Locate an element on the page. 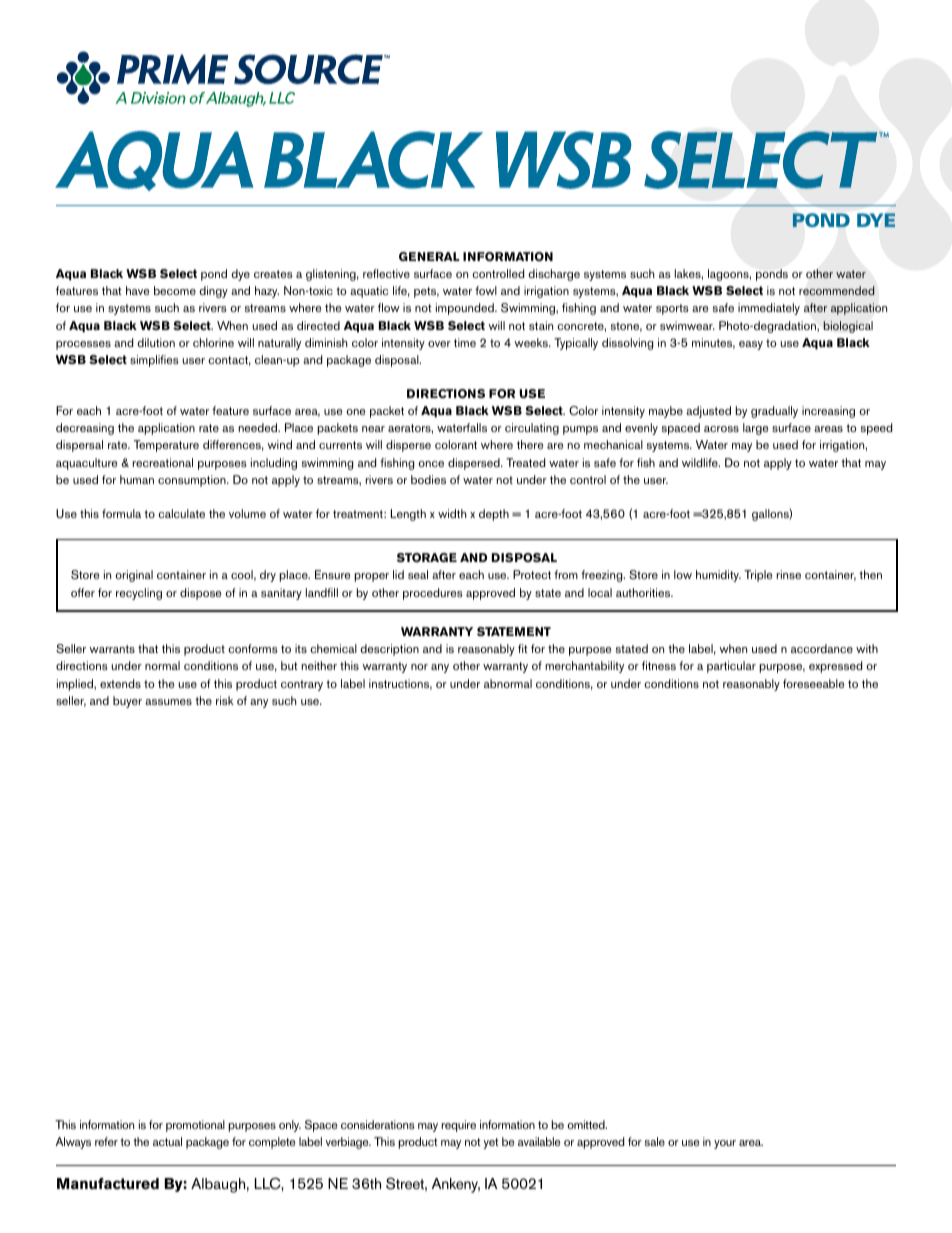  original is located at coordinates (134, 576).
